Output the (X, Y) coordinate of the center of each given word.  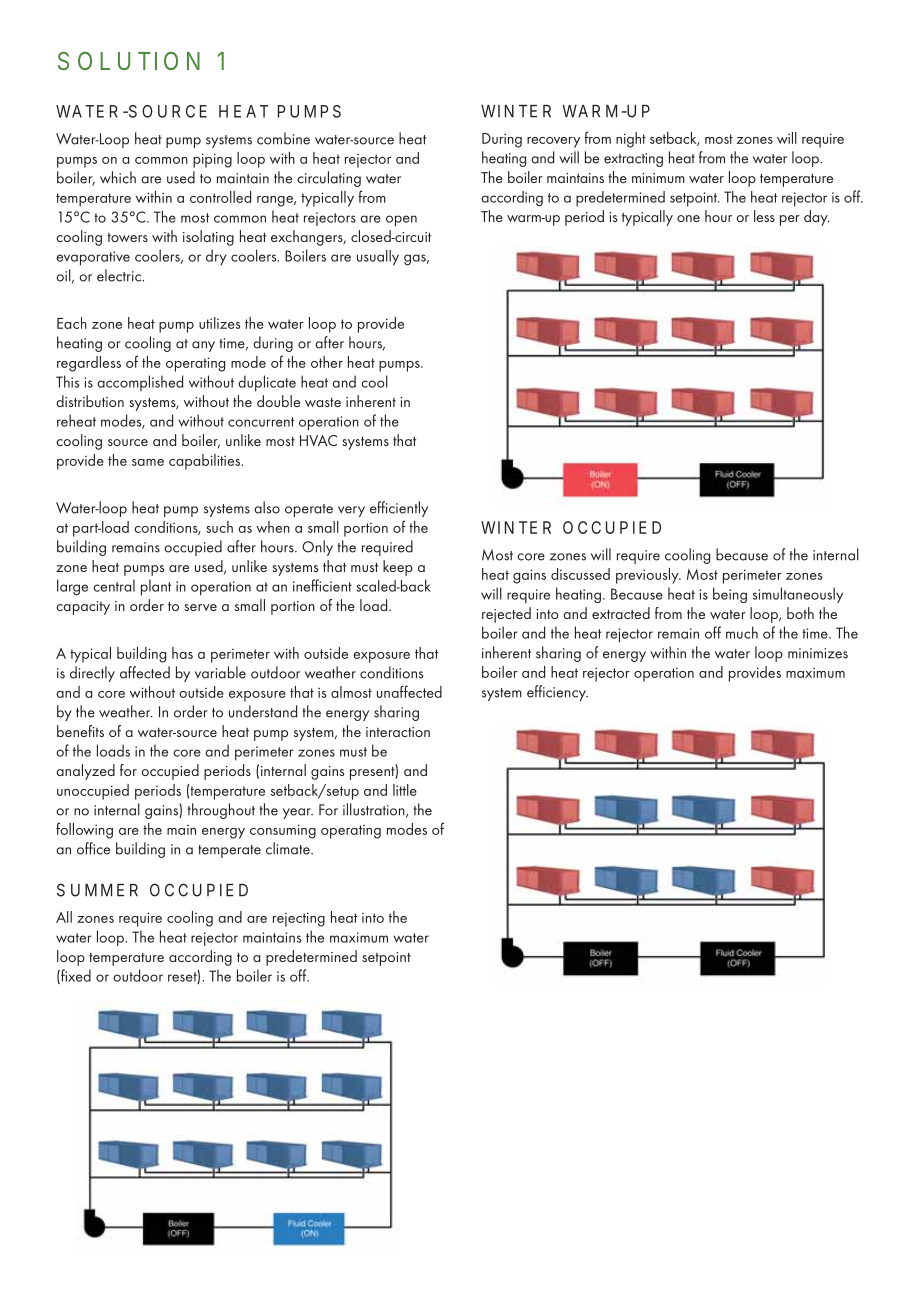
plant (156, 587)
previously (648, 576)
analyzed (85, 772)
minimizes (818, 653)
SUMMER (97, 890)
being (730, 595)
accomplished (140, 383)
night (631, 140)
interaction (398, 732)
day (817, 218)
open (401, 221)
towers (127, 237)
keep (398, 568)
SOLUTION (129, 61)
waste (323, 402)
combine (283, 138)
